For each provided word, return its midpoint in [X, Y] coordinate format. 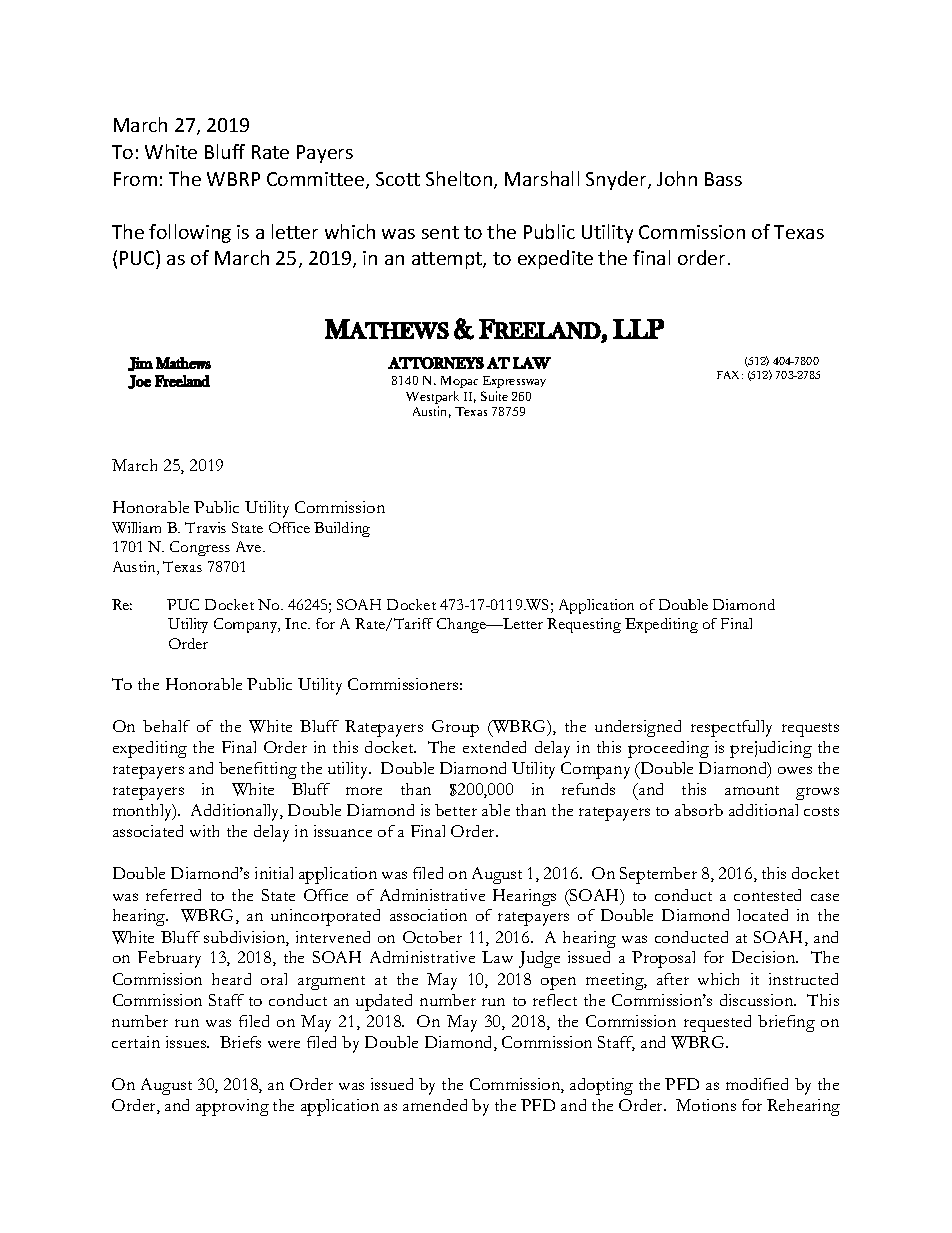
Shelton [459, 178]
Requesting [584, 625]
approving [232, 1107]
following [190, 233]
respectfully [731, 728]
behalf [166, 726]
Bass [723, 179]
